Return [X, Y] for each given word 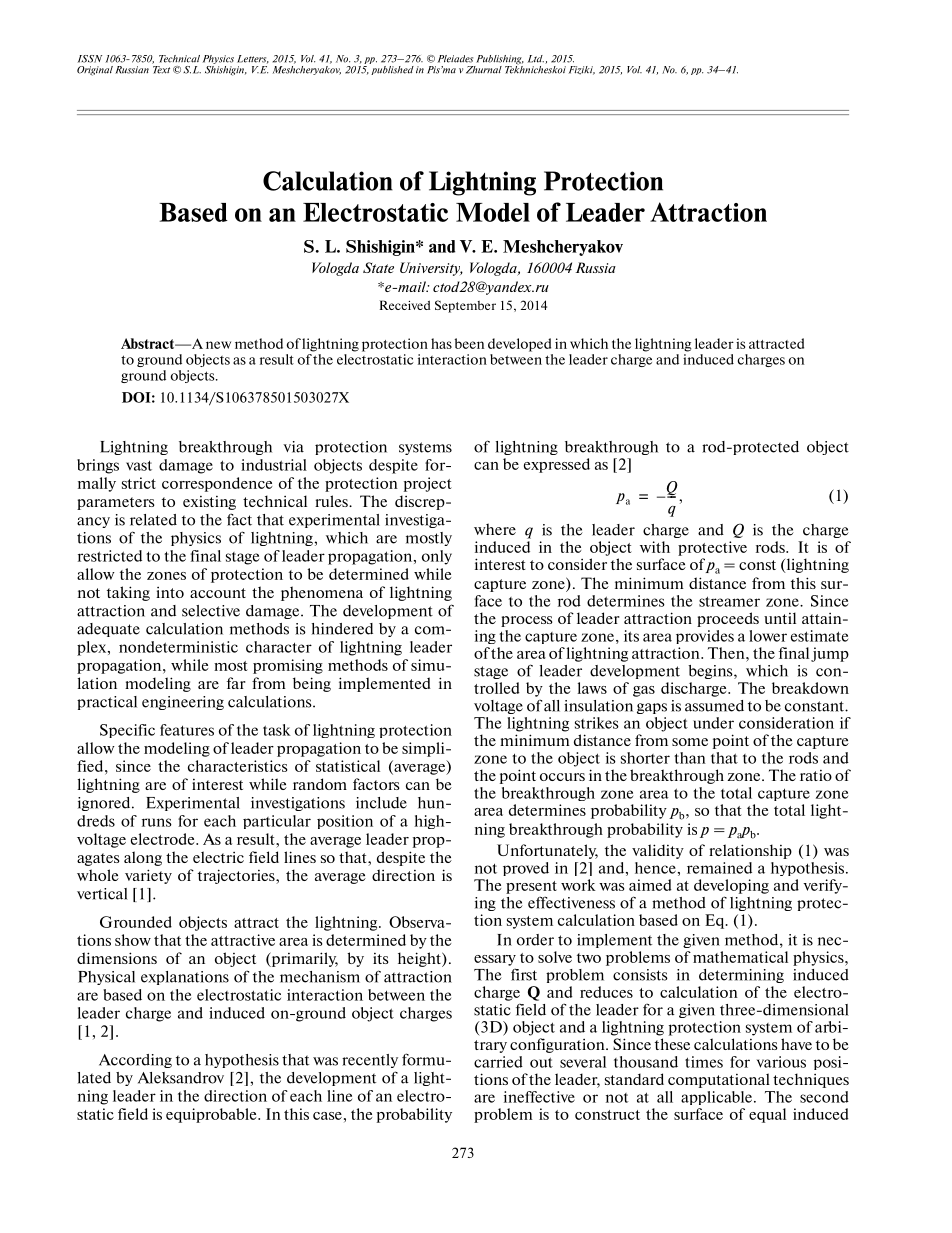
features [187, 730]
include [381, 803]
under [713, 723]
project [428, 484]
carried [498, 1062]
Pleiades [455, 59]
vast [139, 465]
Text [161, 68]
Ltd [536, 59]
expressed [557, 465]
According [135, 1061]
